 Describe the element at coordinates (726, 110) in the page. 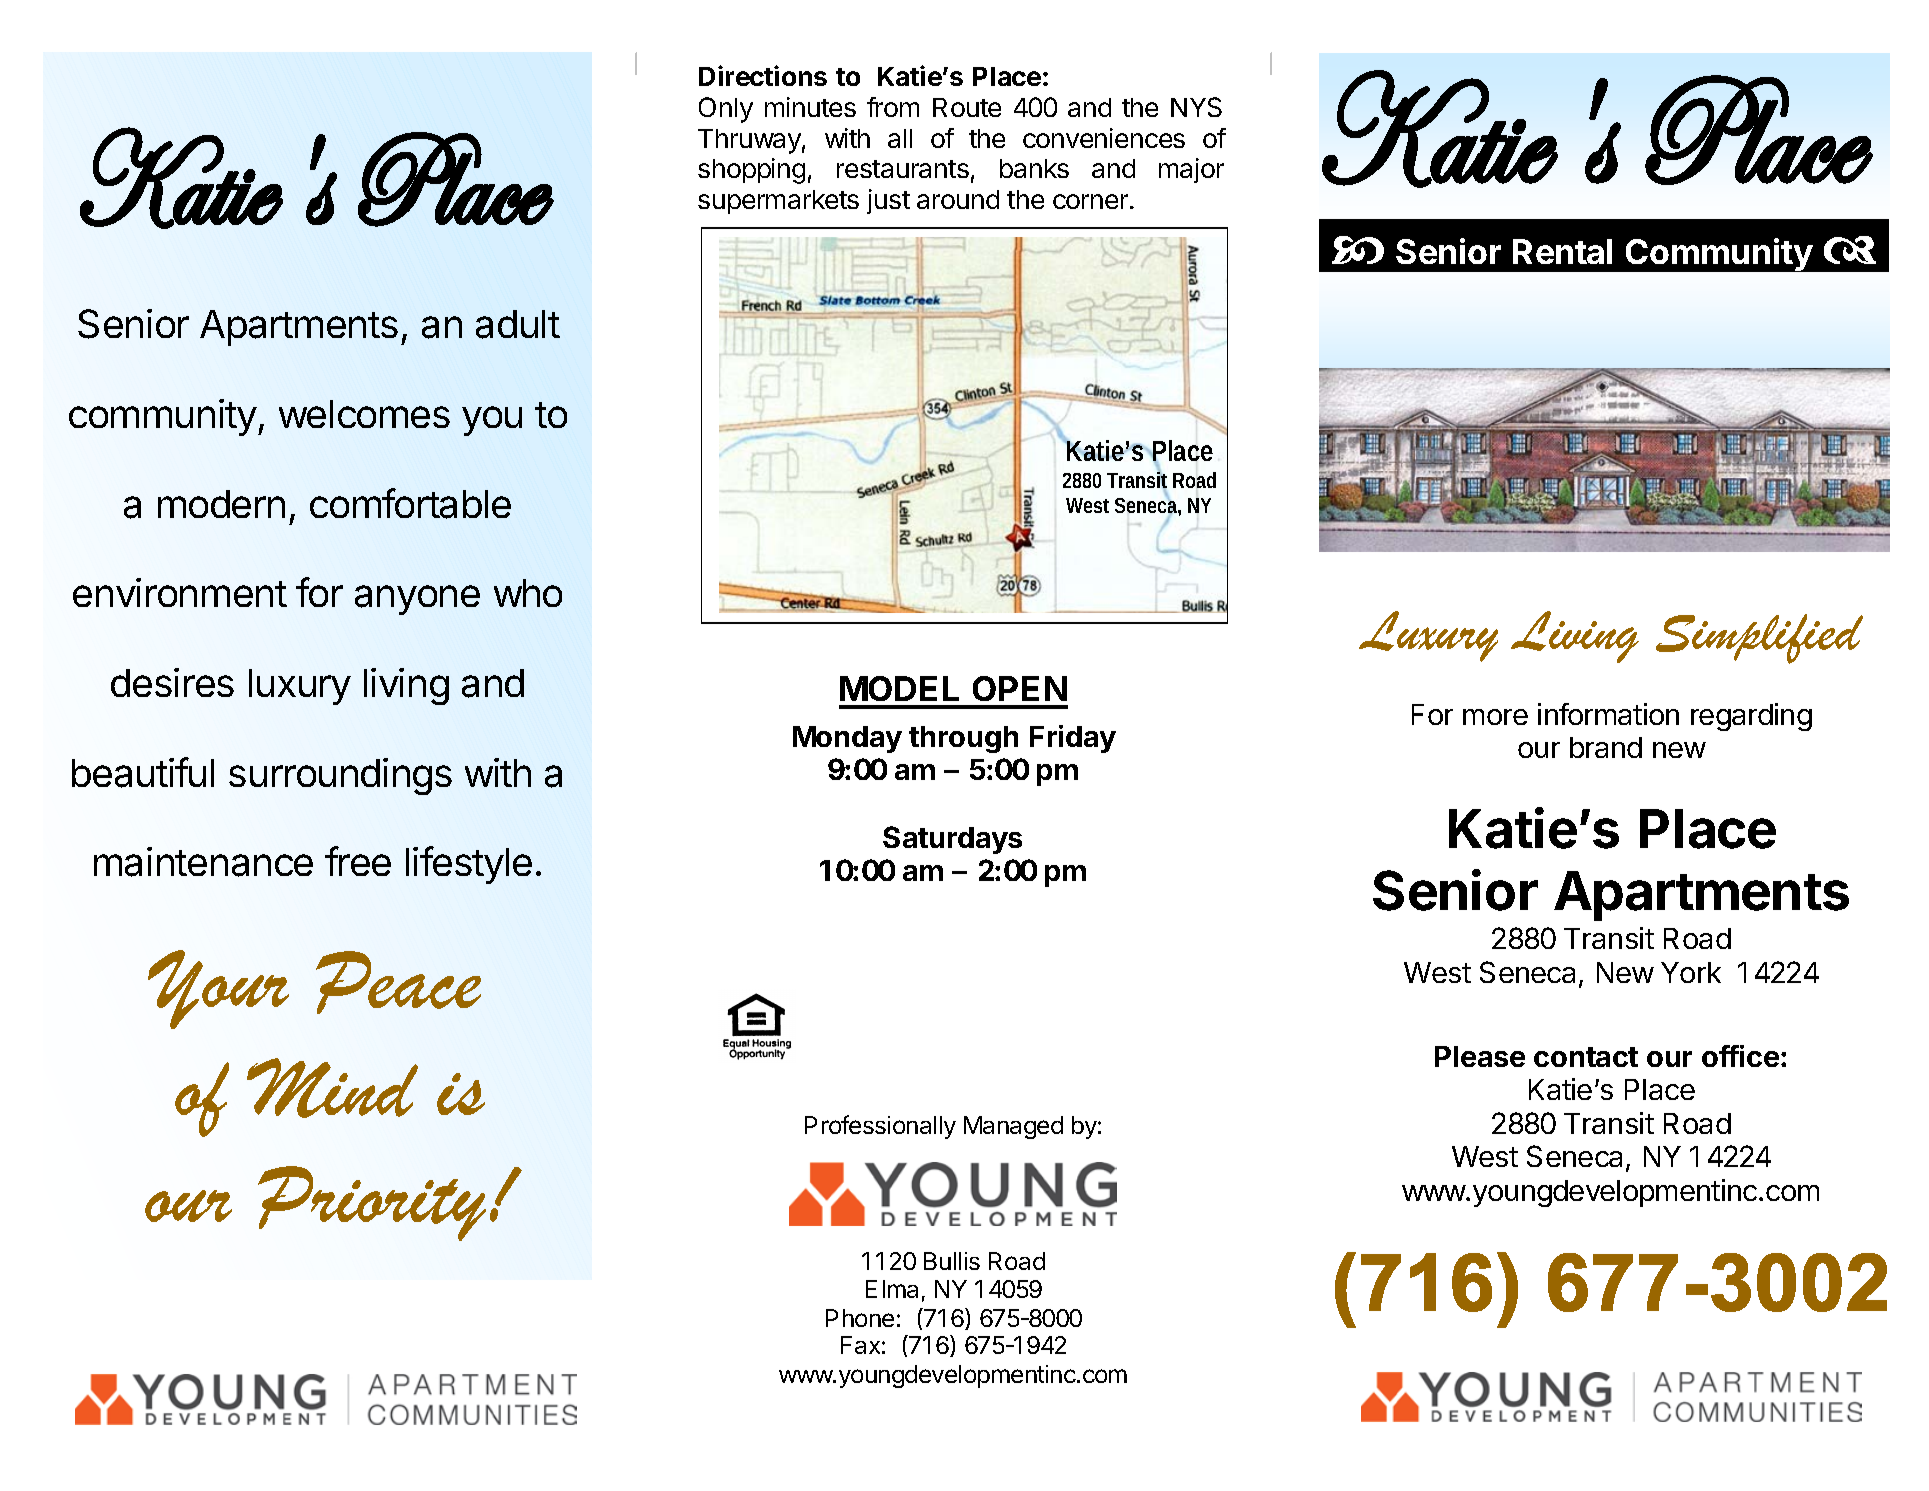

I see `Only` at that location.
